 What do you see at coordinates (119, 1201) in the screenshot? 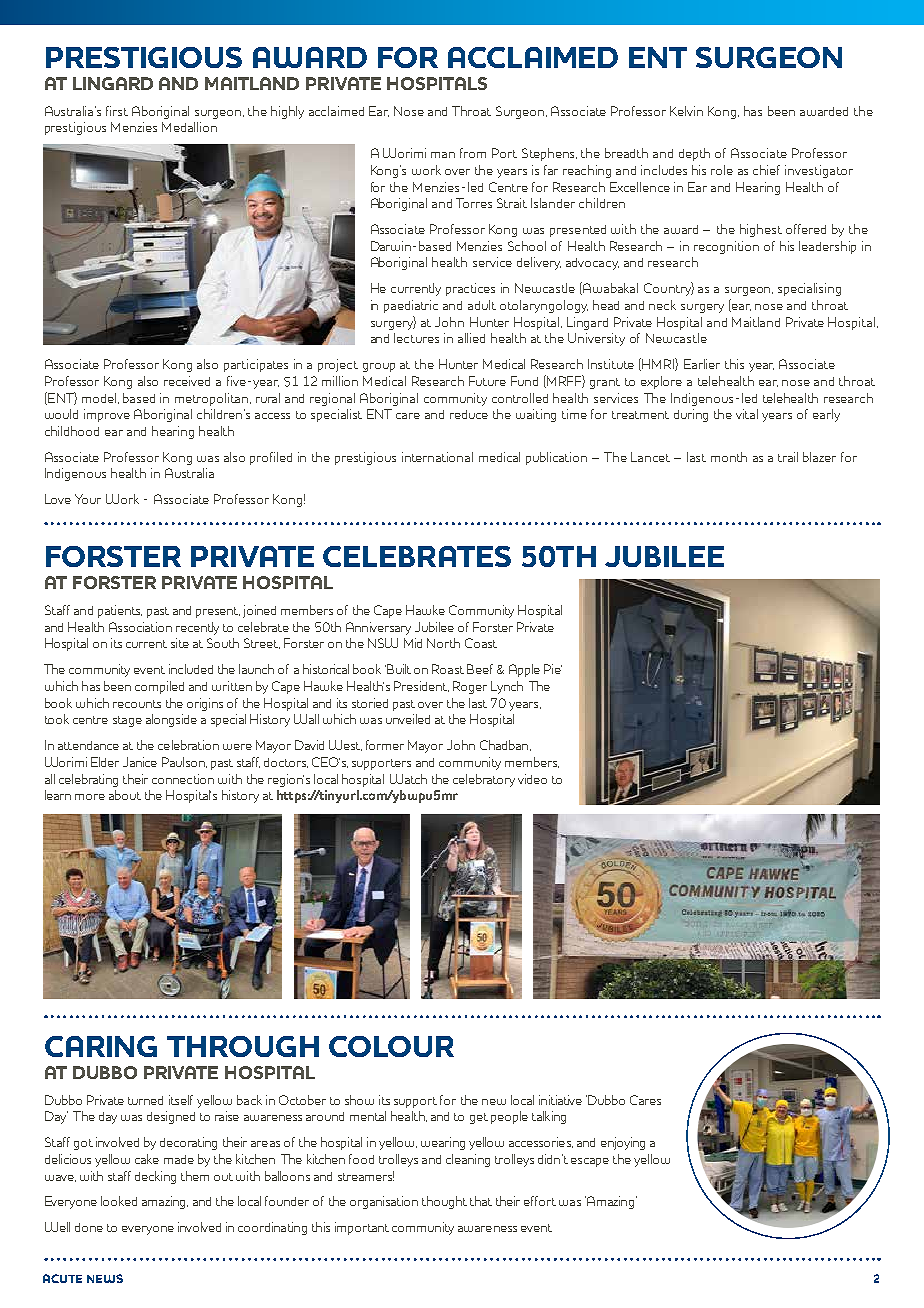
I see `looked` at bounding box center [119, 1201].
